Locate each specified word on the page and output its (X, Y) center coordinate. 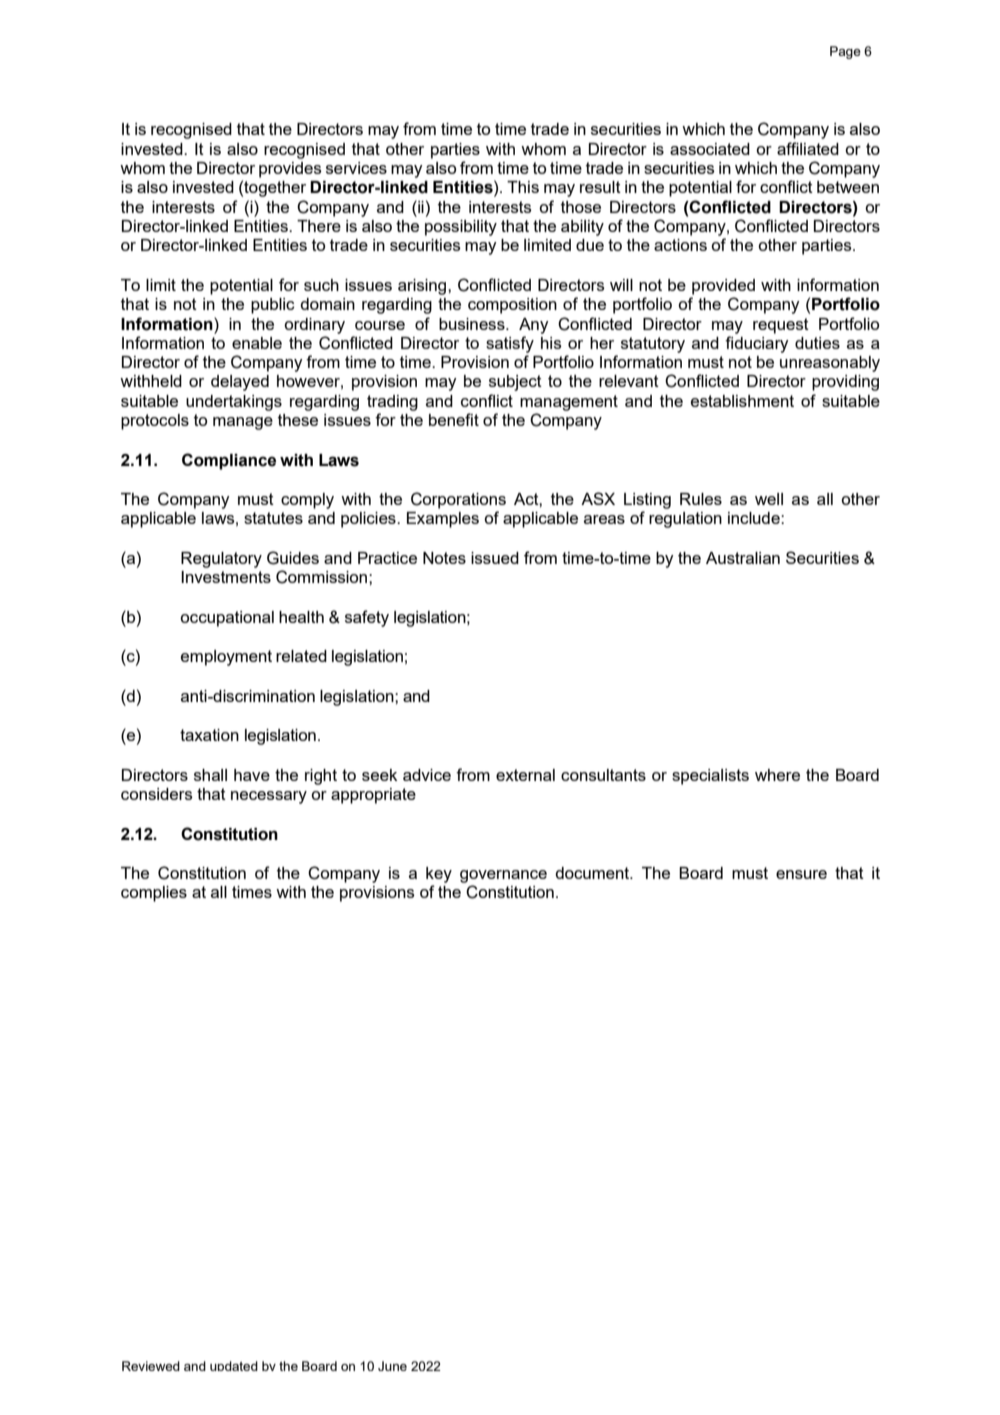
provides (290, 170)
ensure (801, 874)
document (593, 873)
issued (495, 558)
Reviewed (151, 1366)
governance (503, 876)
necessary (269, 797)
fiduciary (757, 344)
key (439, 875)
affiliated (808, 148)
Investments (226, 577)
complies (154, 894)
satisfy (510, 344)
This (523, 187)
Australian (743, 558)
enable (257, 343)
